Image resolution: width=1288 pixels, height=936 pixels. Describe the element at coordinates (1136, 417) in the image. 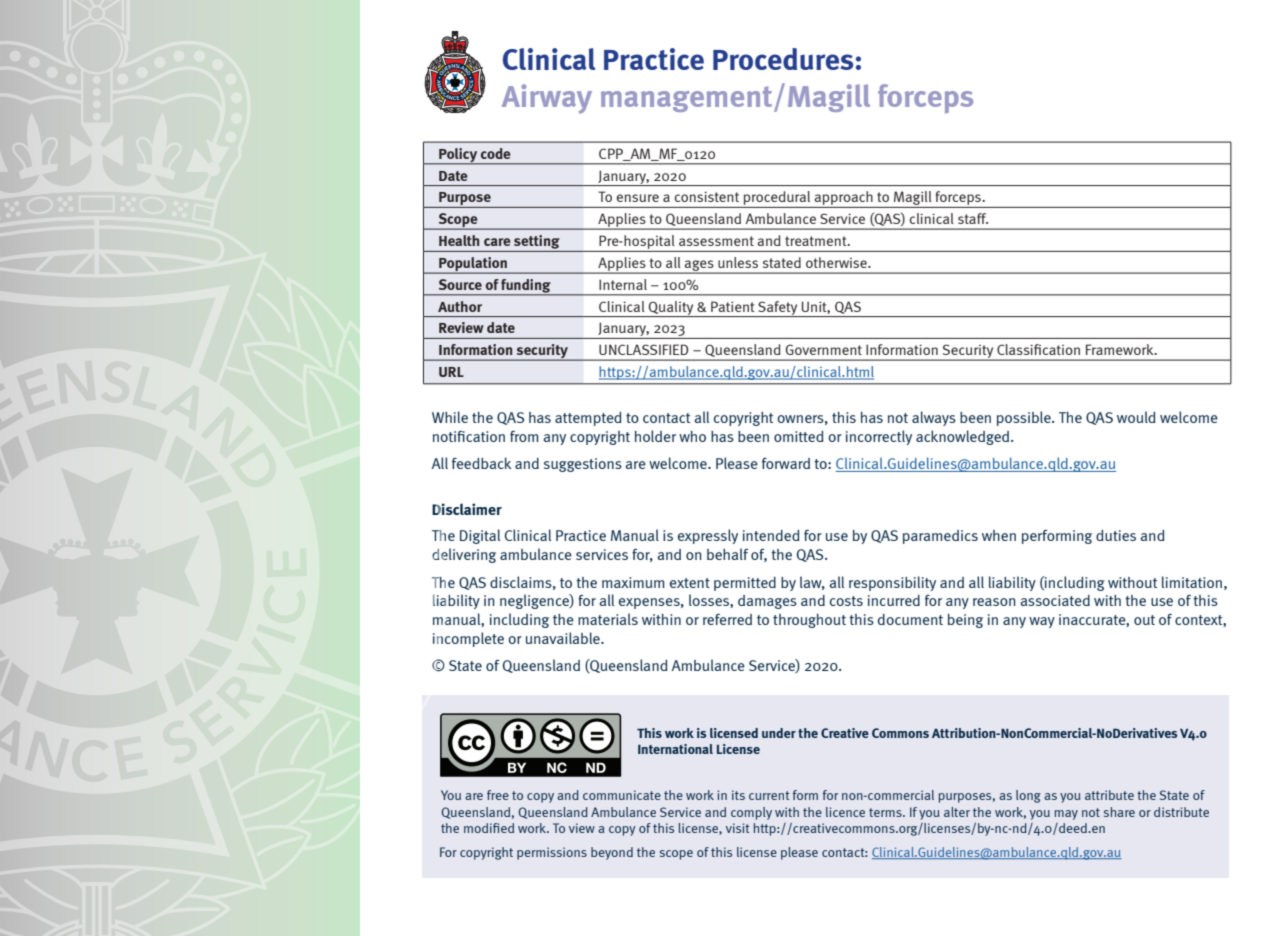

I see `would` at that location.
